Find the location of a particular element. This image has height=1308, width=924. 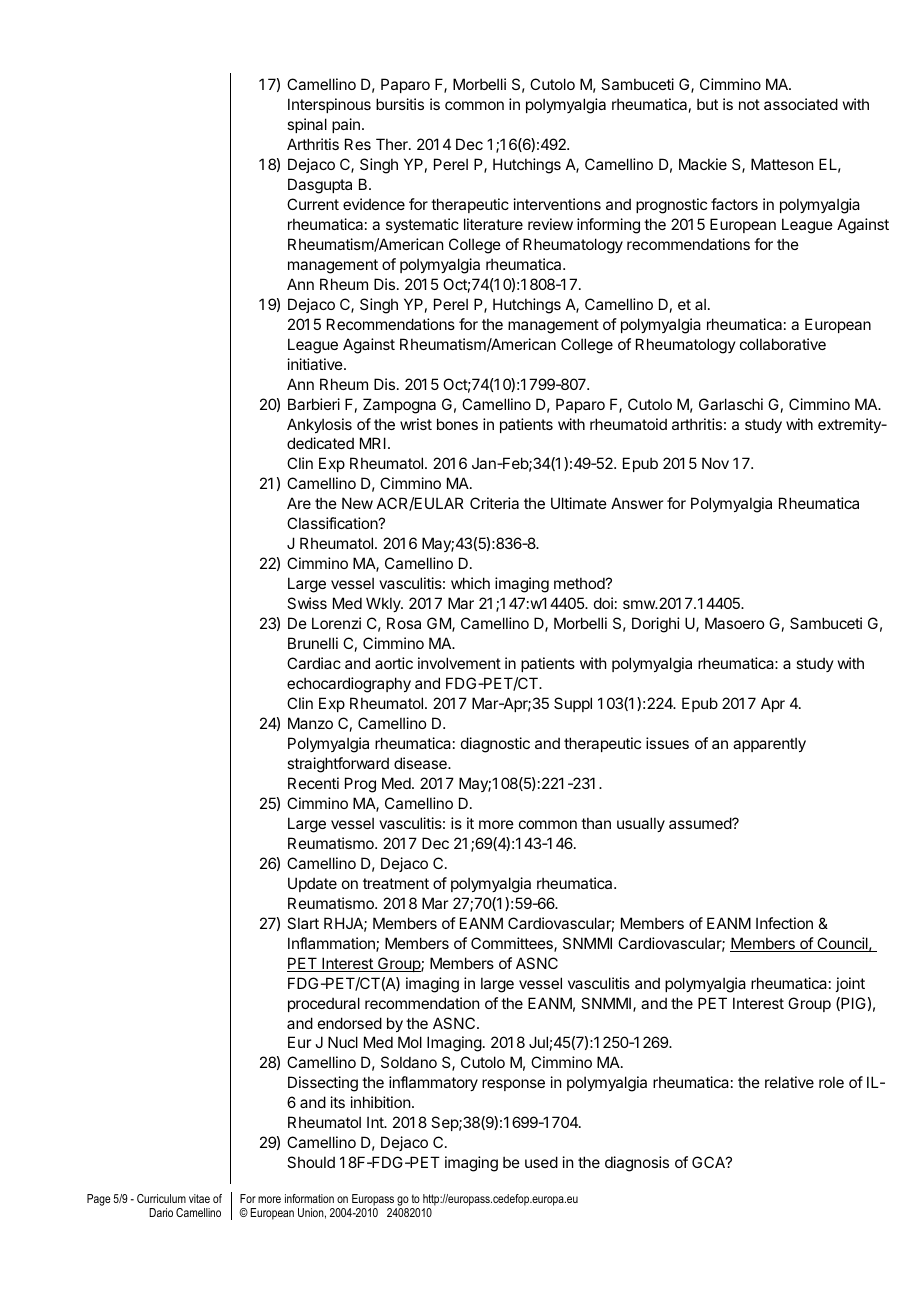

spinal is located at coordinates (307, 125).
